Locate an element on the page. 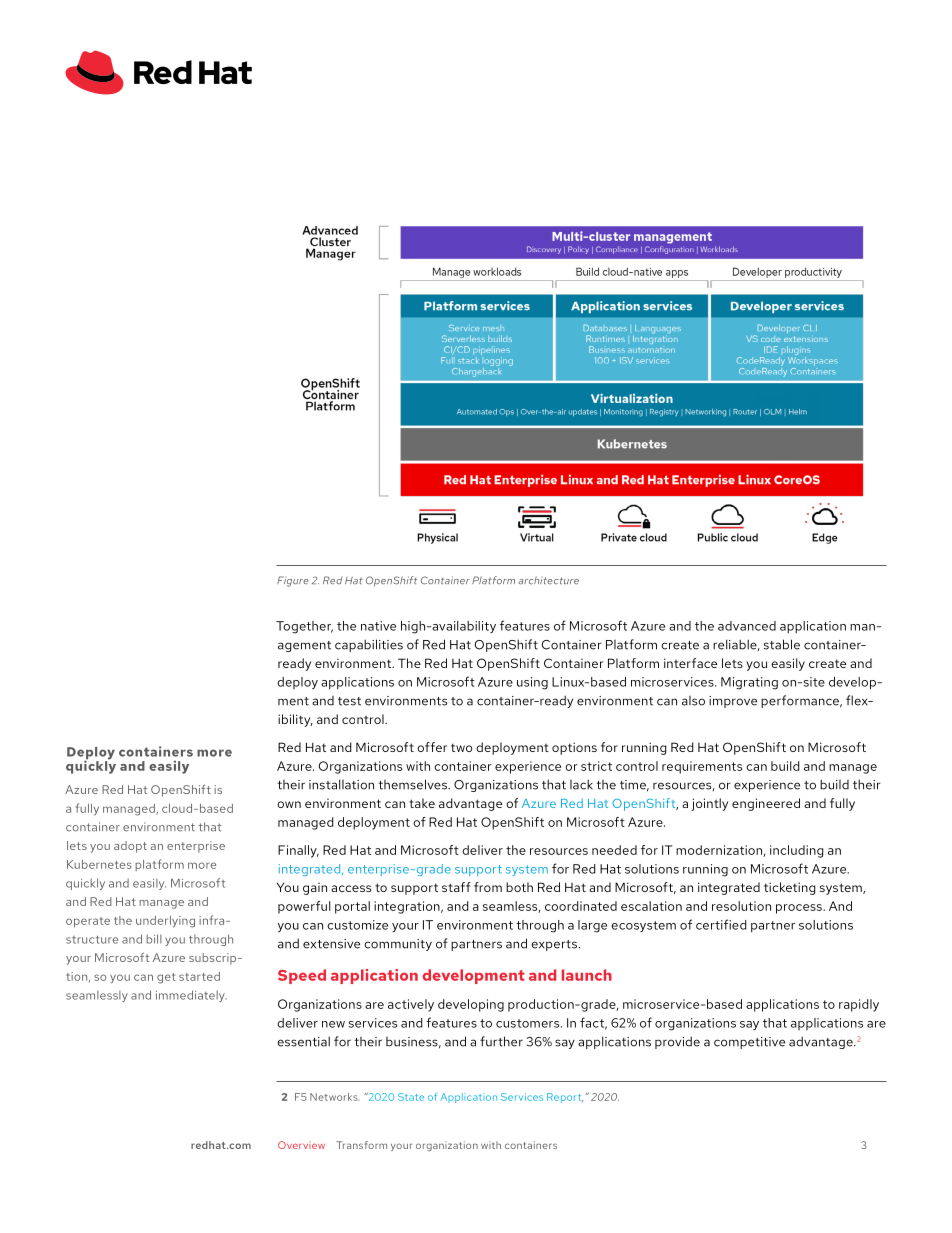 The image size is (952, 1233). from is located at coordinates (488, 887).
